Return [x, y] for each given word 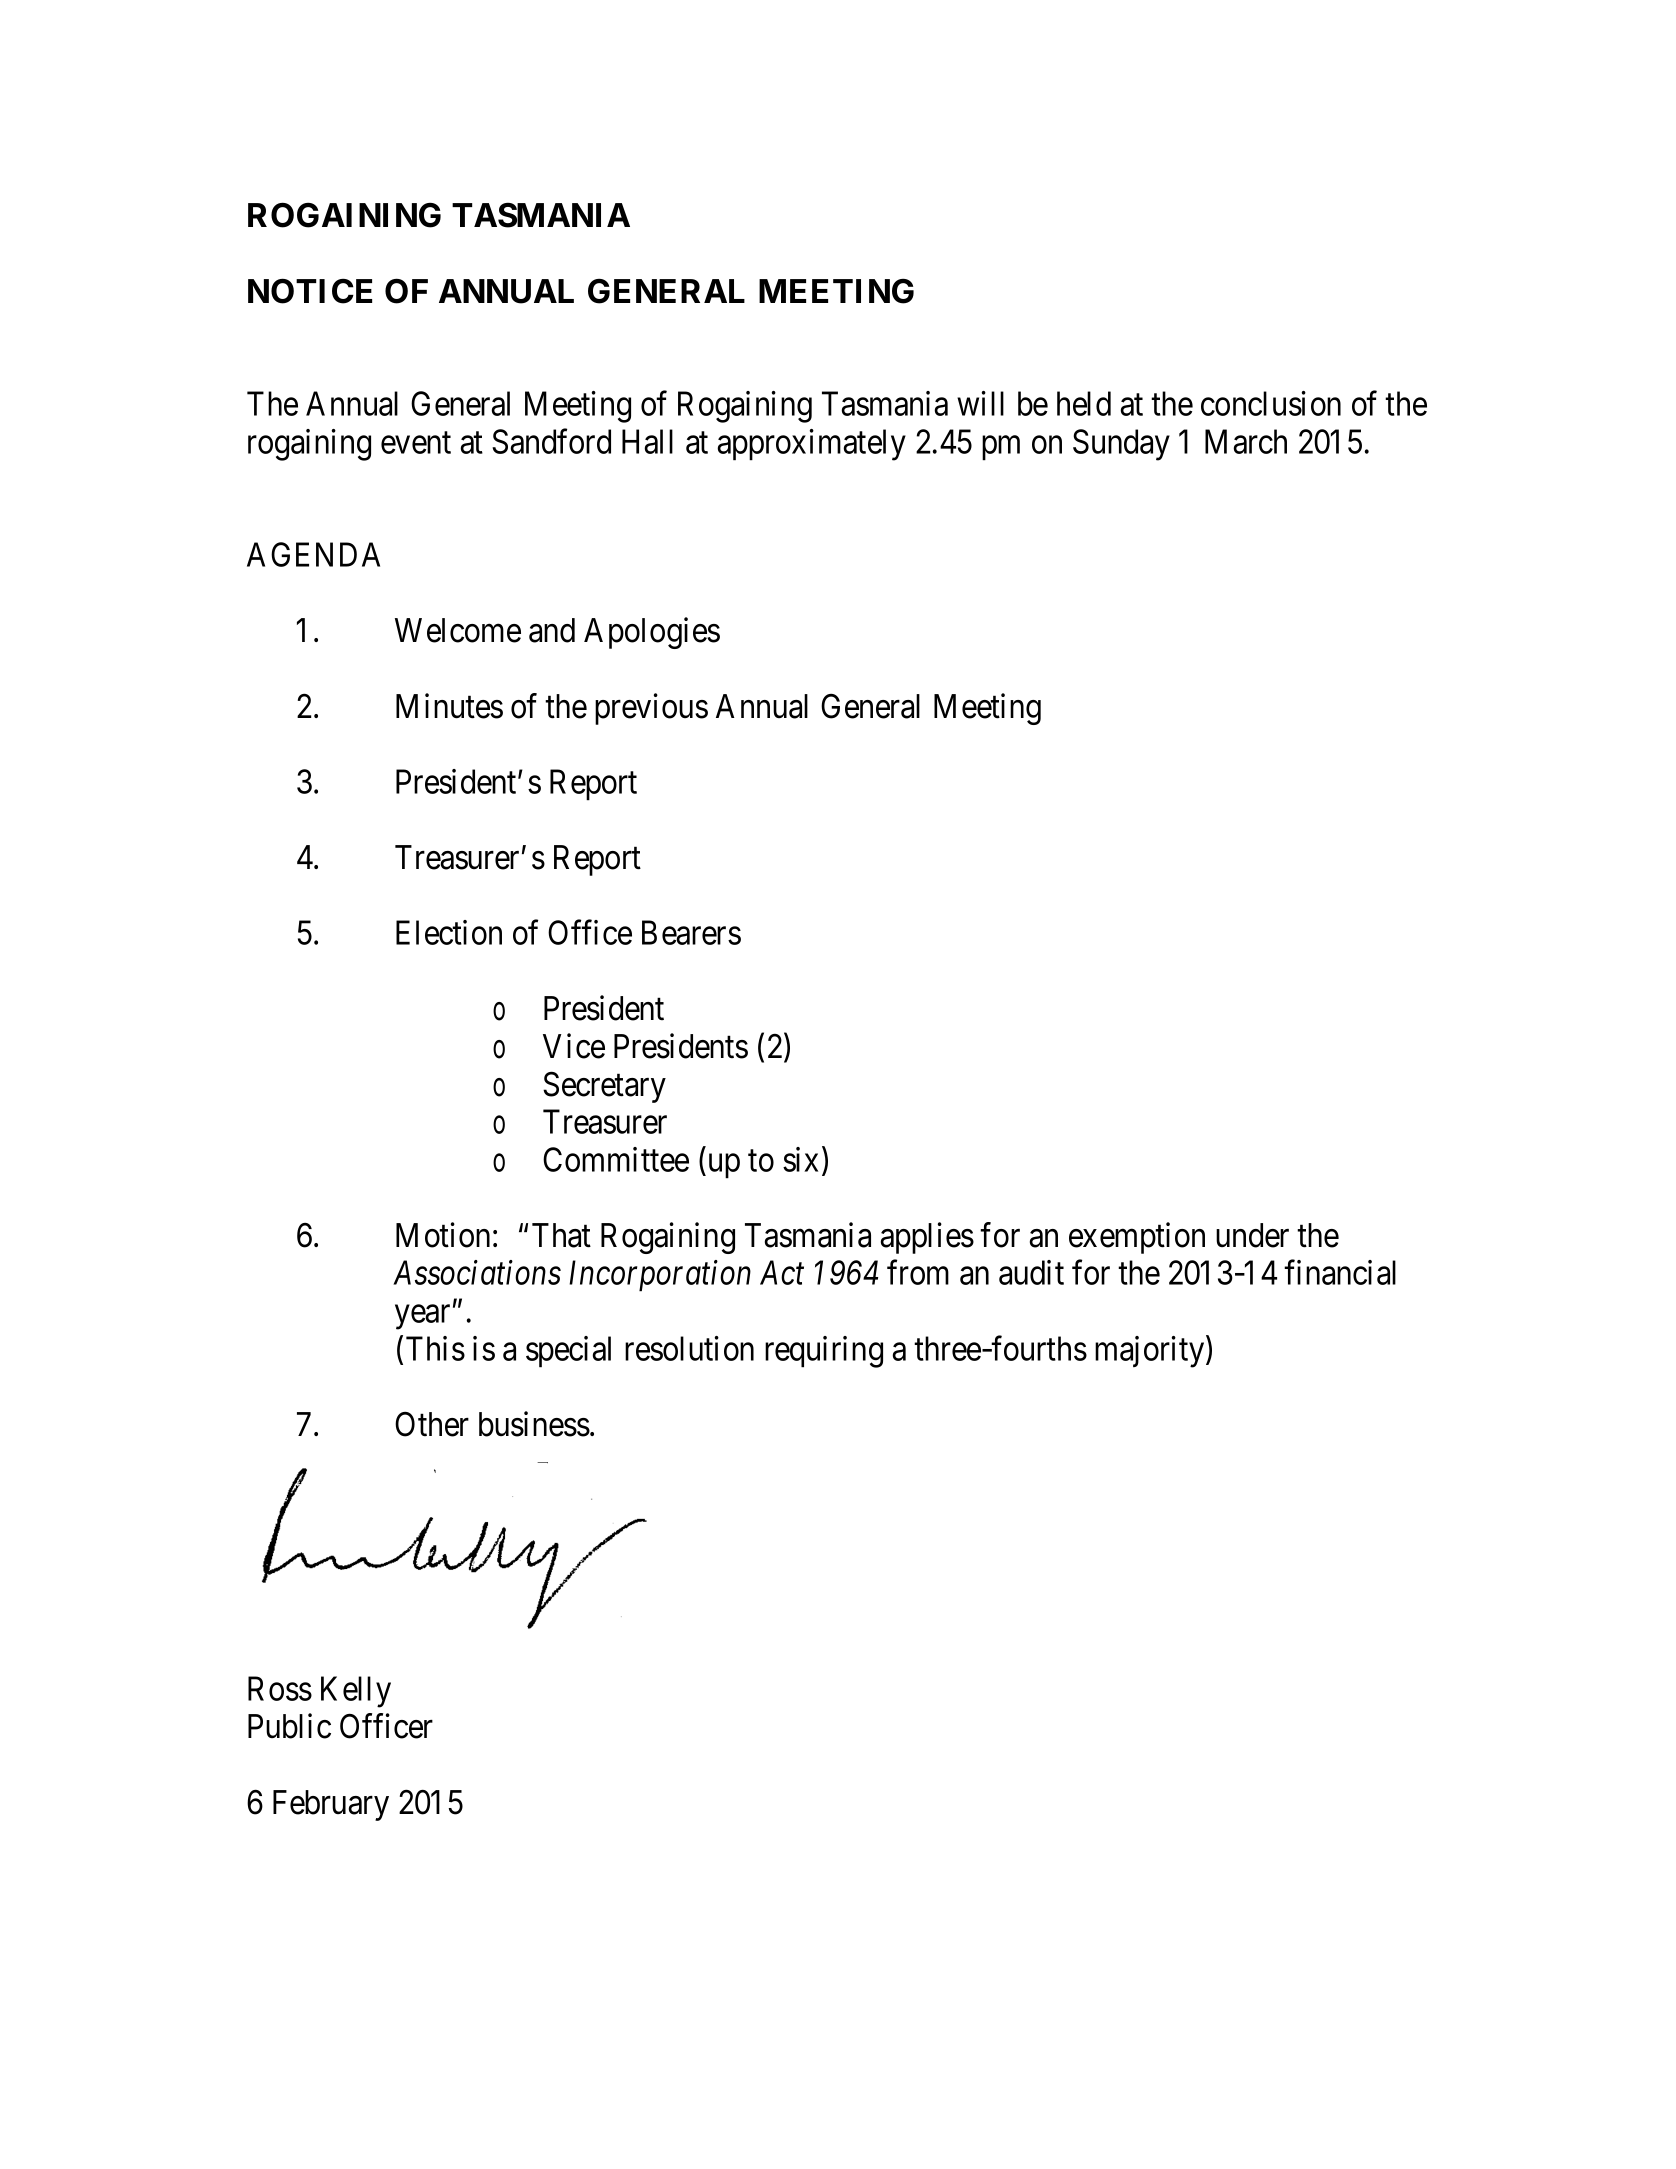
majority [1151, 1352]
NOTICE [310, 291]
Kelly [356, 1692]
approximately [811, 445]
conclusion [1271, 403]
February [331, 1805]
